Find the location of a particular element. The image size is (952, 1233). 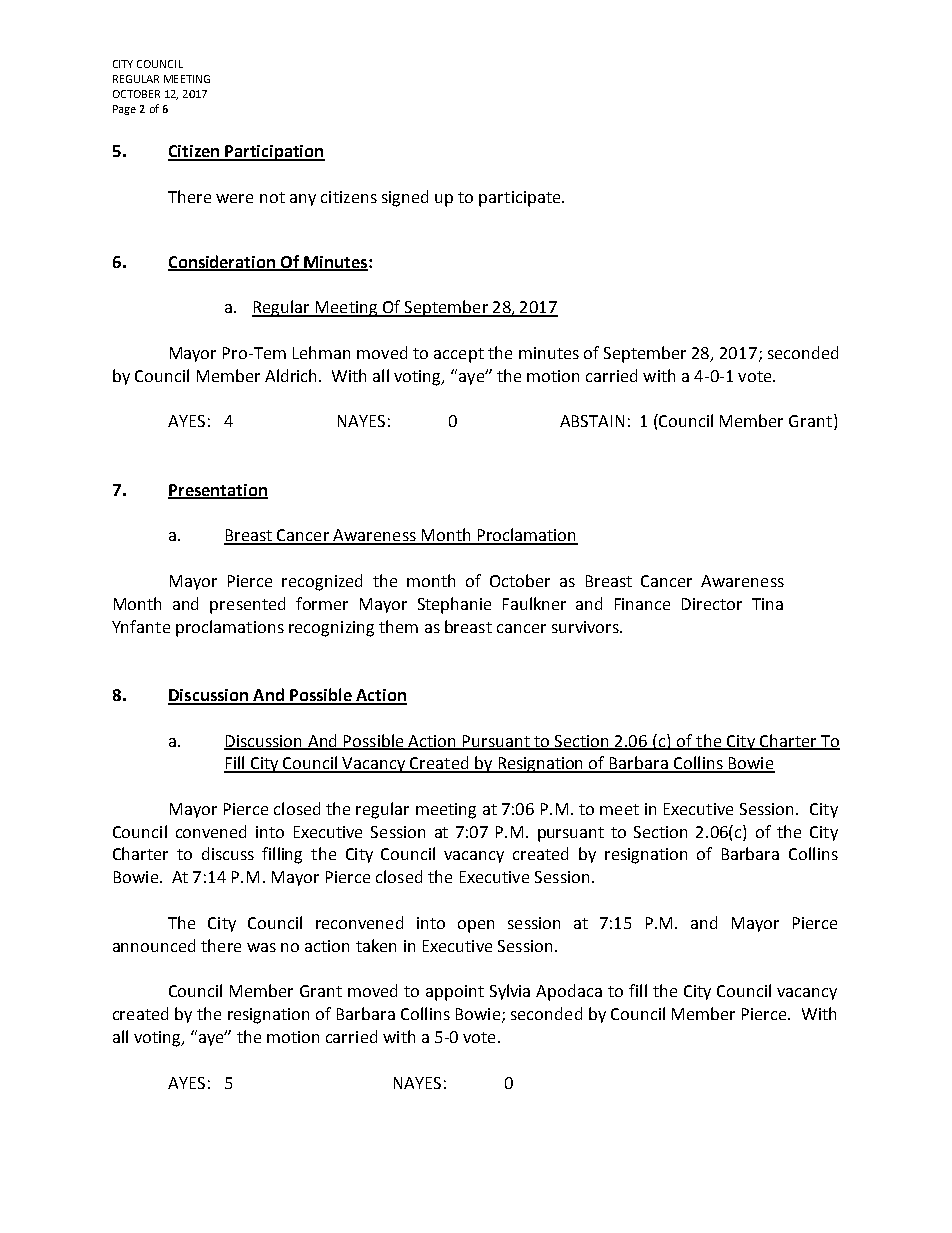

Participation is located at coordinates (274, 153).
